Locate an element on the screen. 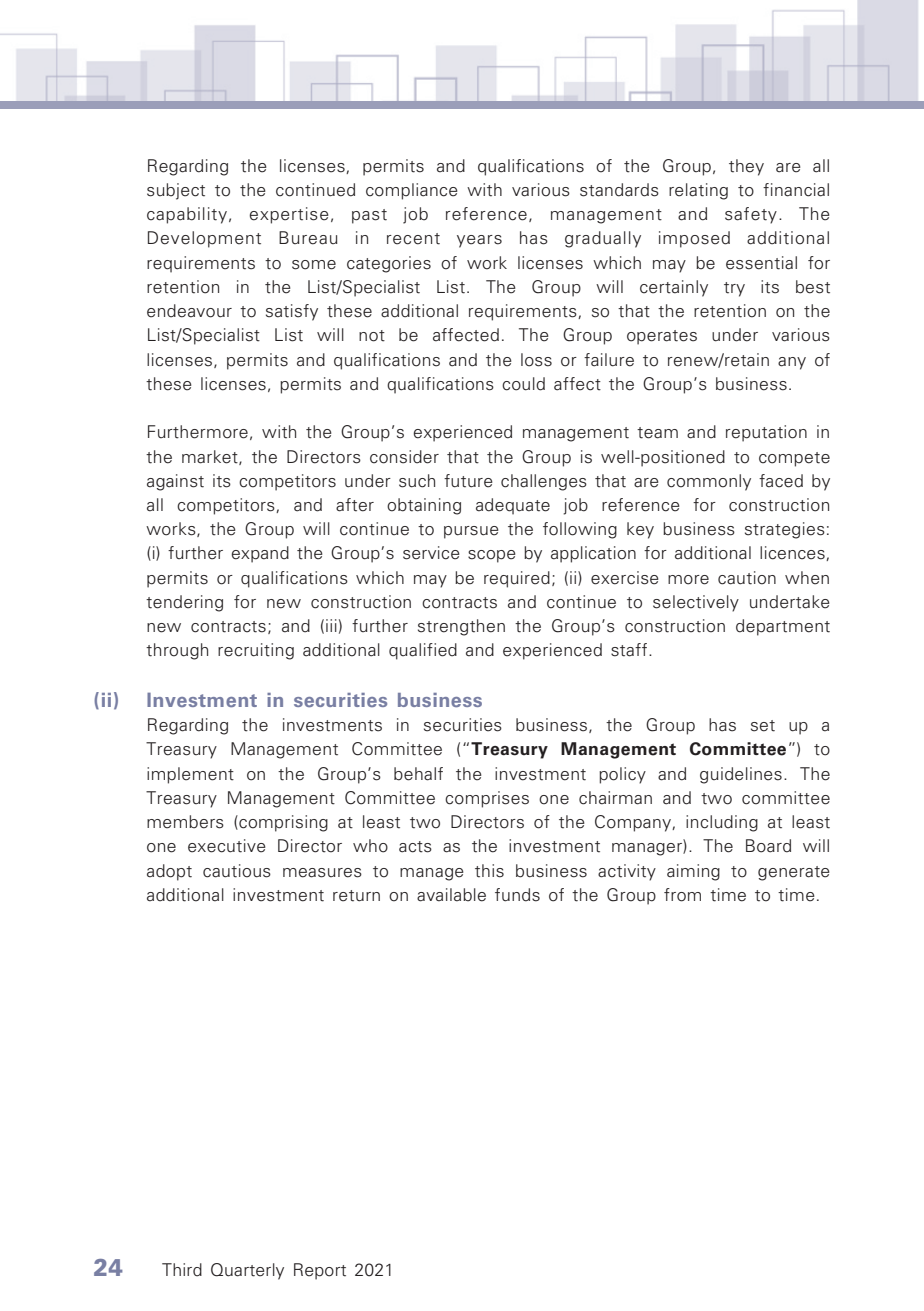  years is located at coordinates (479, 241).
